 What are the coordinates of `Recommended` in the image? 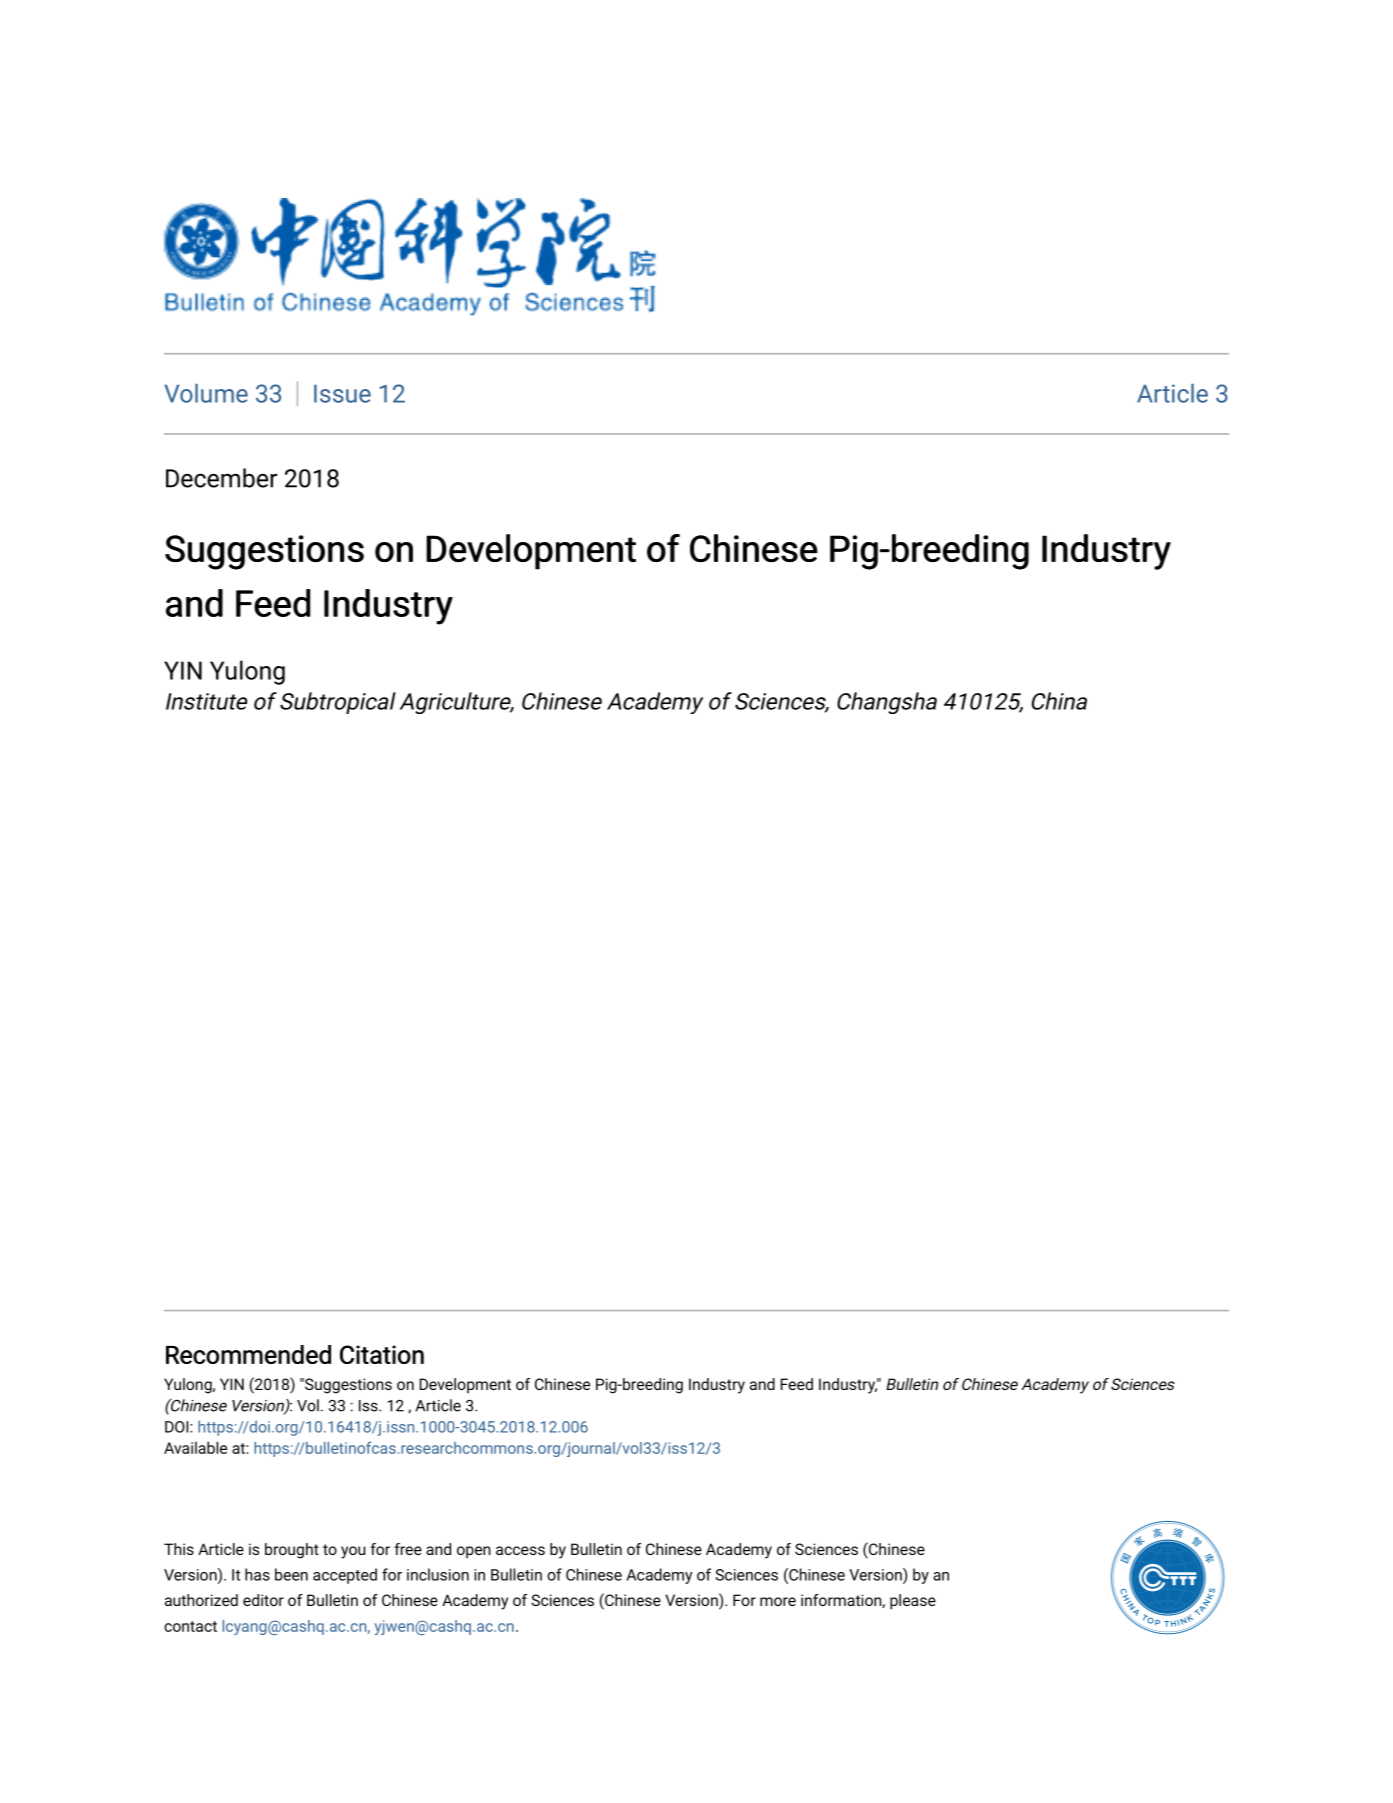 It's located at (248, 1354).
